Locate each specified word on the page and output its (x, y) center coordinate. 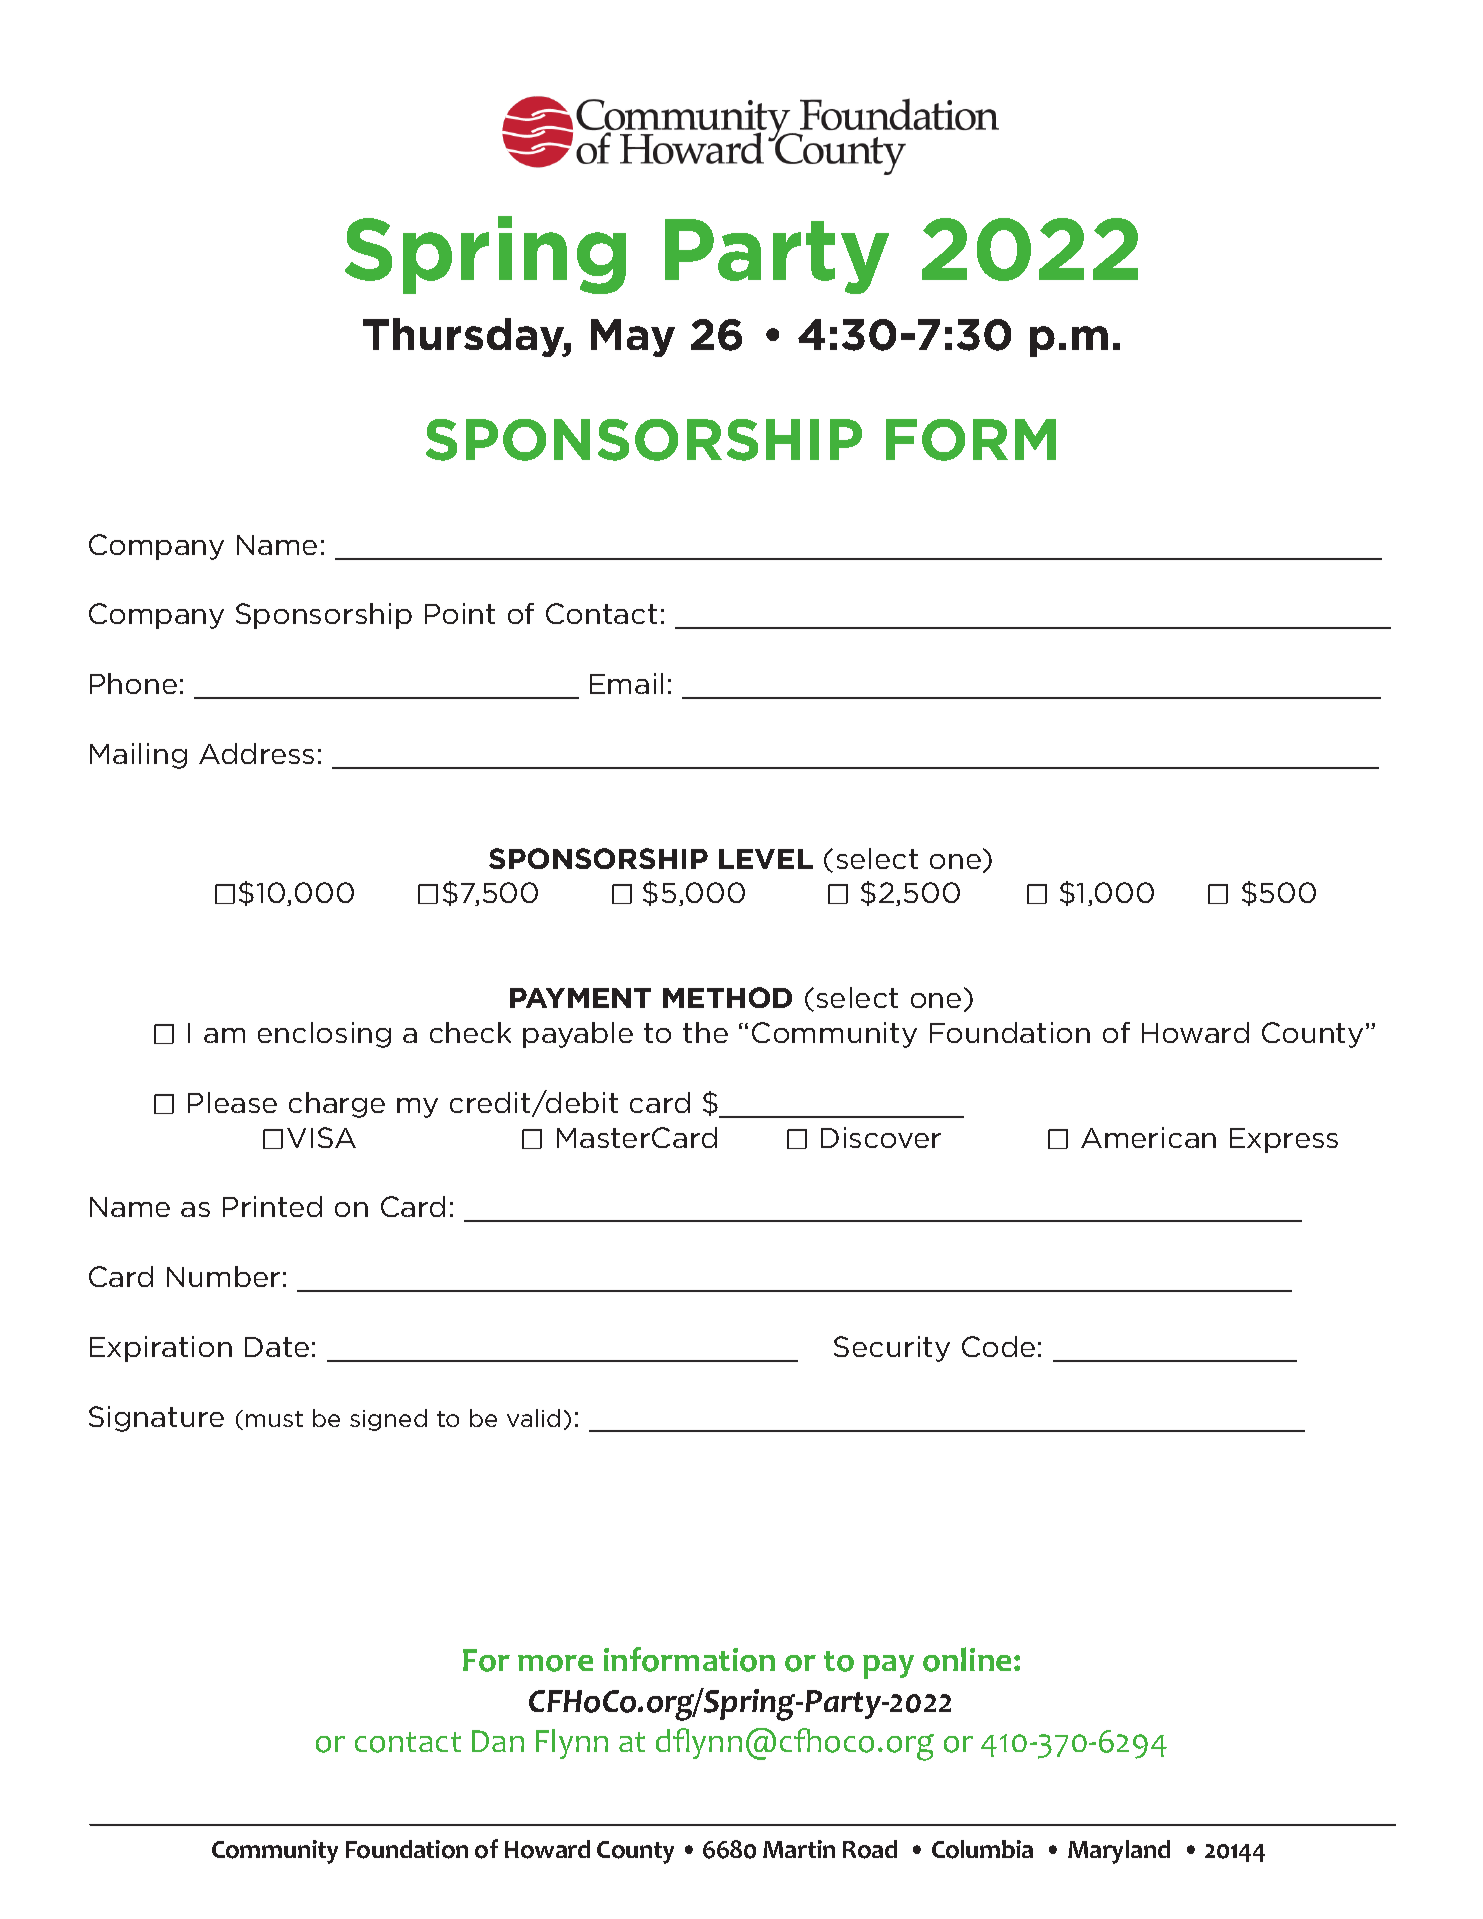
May (633, 338)
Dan (498, 1741)
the (705, 1032)
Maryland (1119, 1852)
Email (626, 683)
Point (460, 613)
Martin (799, 1849)
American (1148, 1137)
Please (232, 1102)
